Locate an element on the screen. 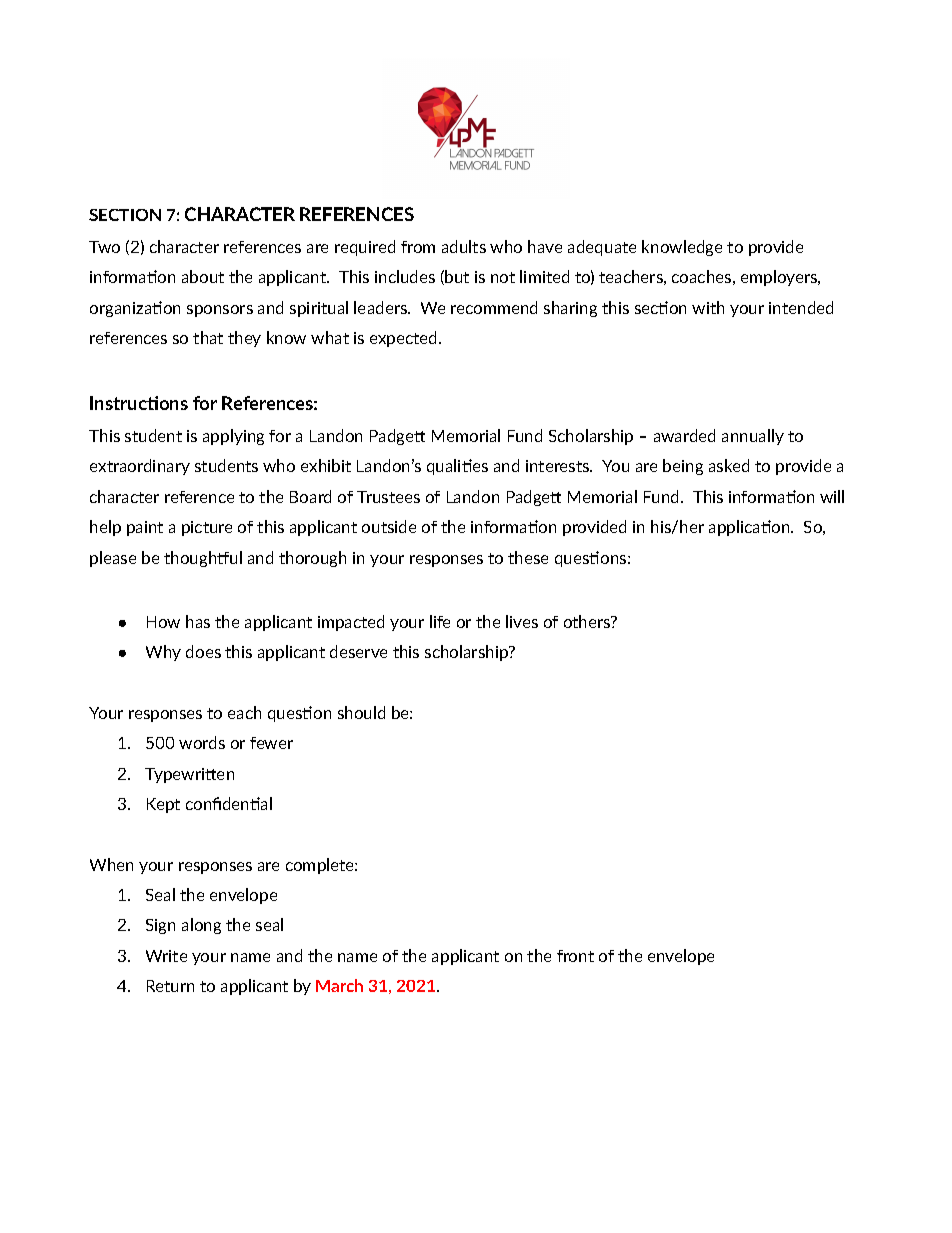  adults is located at coordinates (464, 246).
